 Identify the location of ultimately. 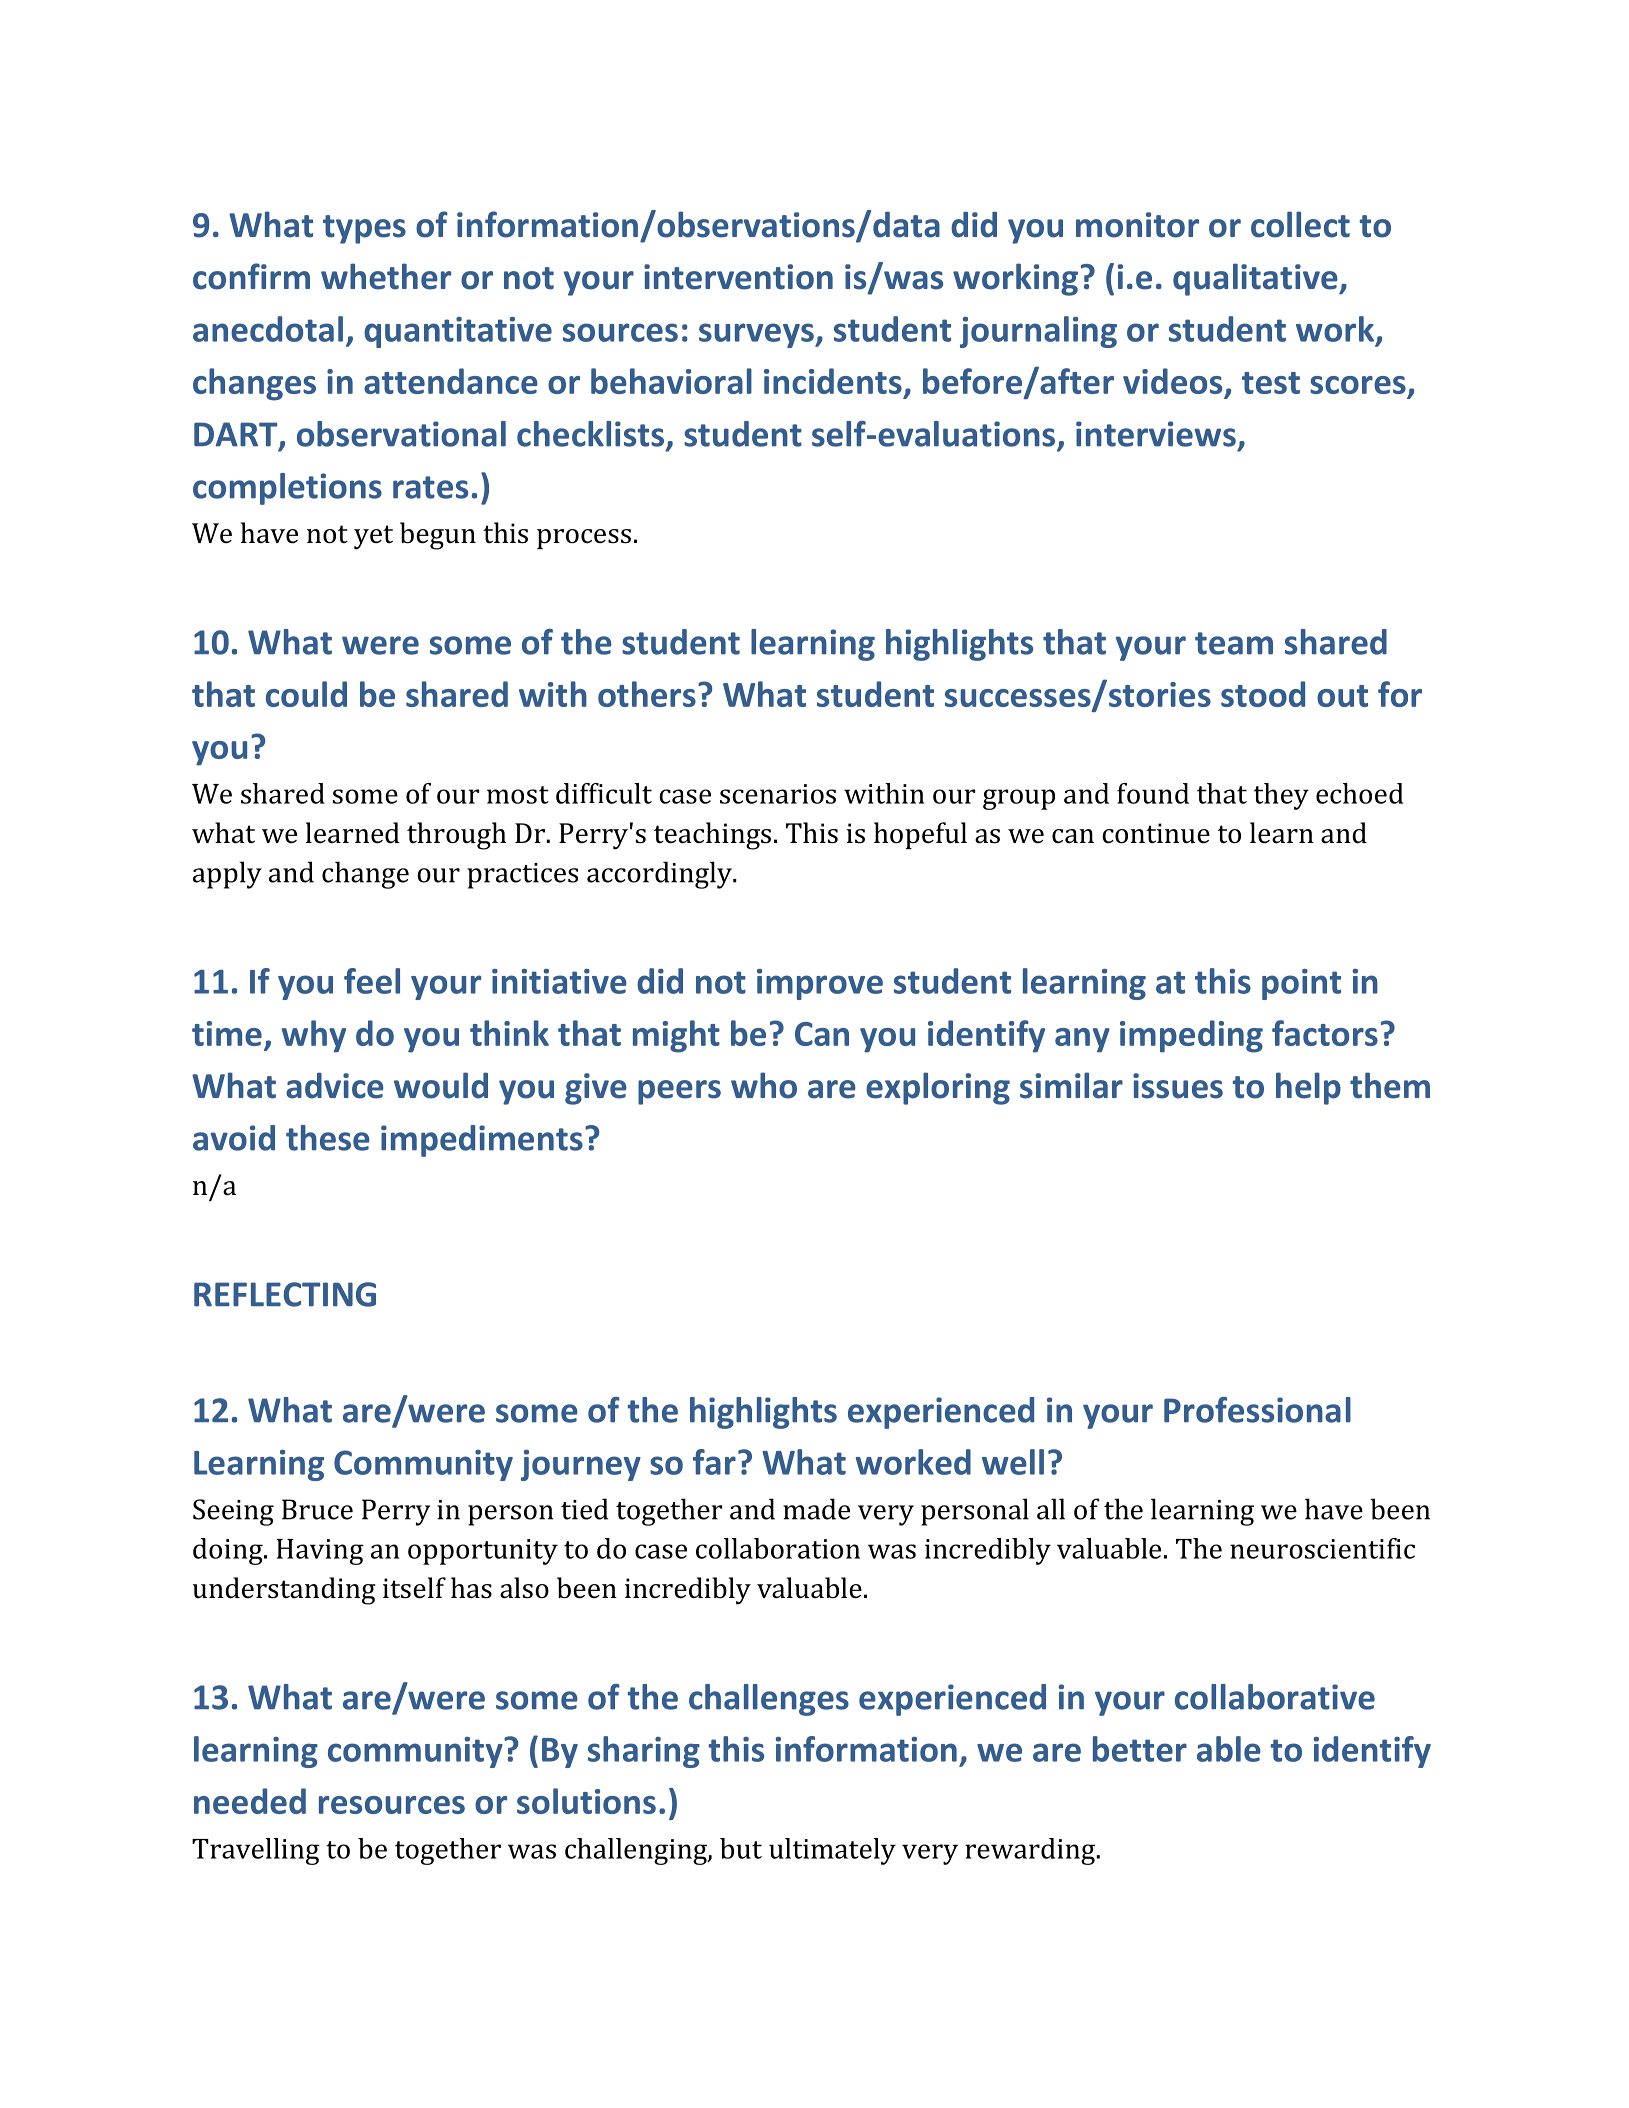
(832, 1851).
